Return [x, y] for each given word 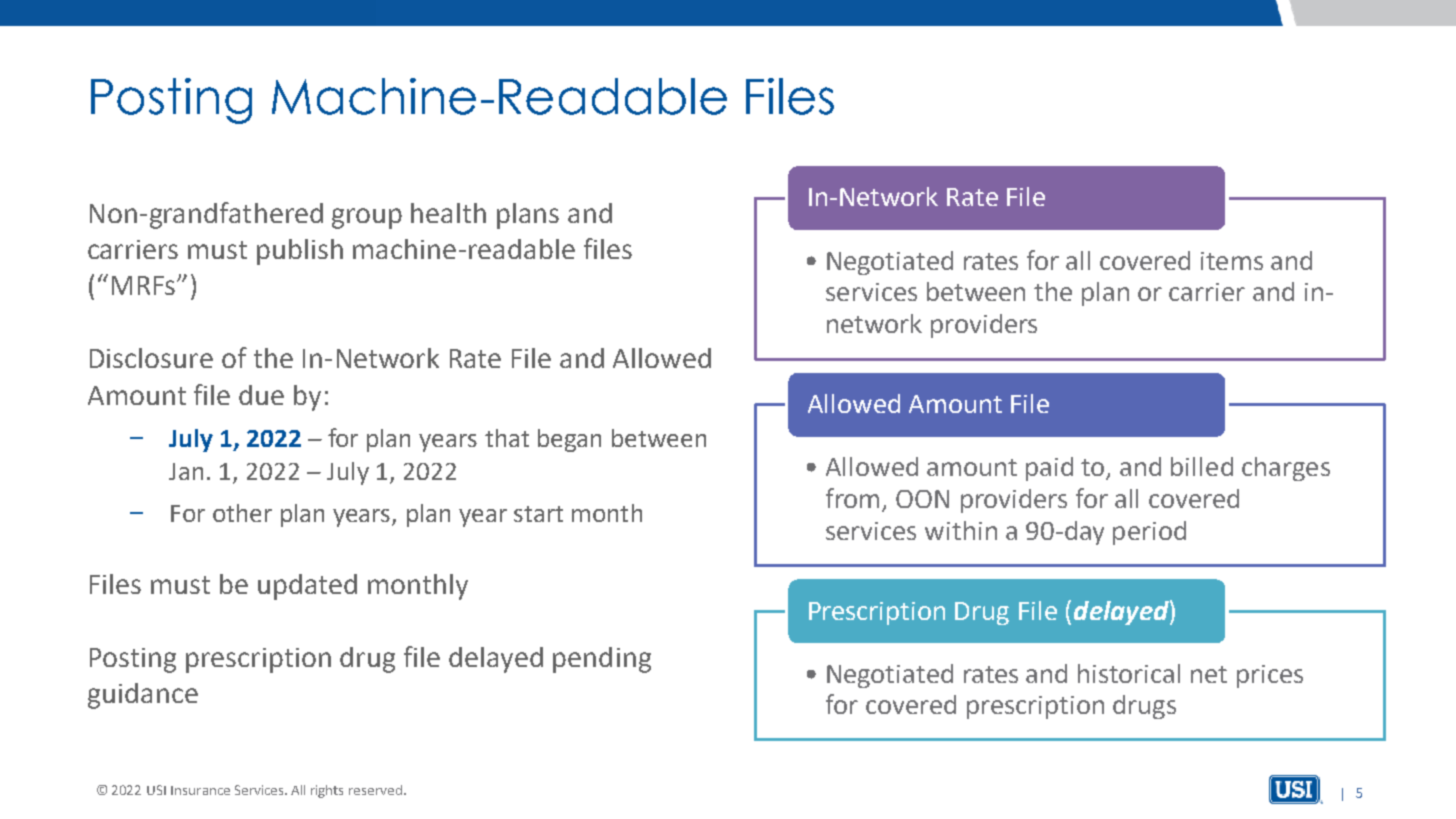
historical [1129, 673]
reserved [375, 790]
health [448, 213]
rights [327, 791]
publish [300, 252]
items [1232, 261]
